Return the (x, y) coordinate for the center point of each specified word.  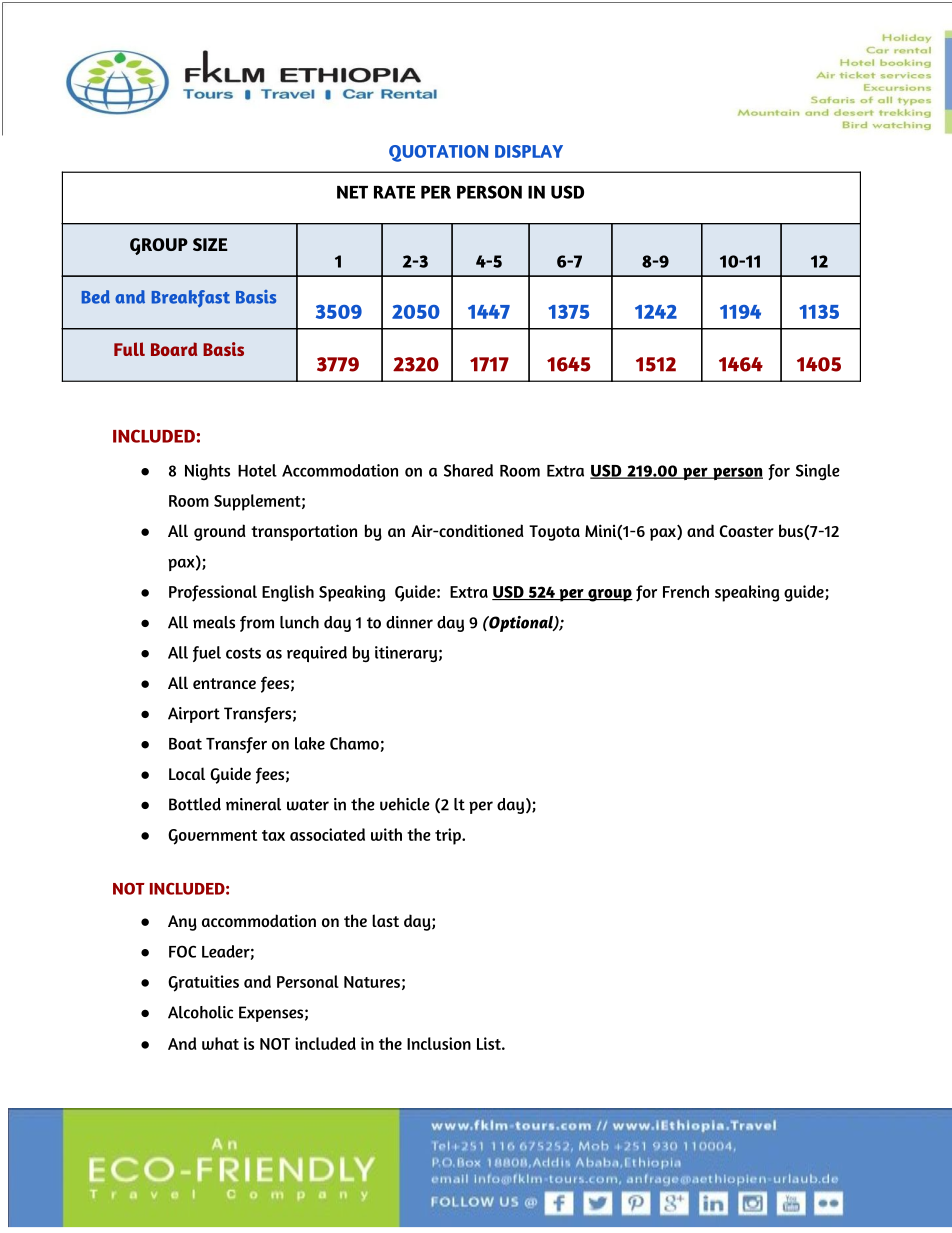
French (686, 591)
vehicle (405, 804)
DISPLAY (529, 151)
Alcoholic (200, 1012)
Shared (468, 470)
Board (174, 349)
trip (449, 836)
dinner (409, 622)
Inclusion (439, 1043)
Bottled (195, 804)
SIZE (210, 244)
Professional (213, 593)
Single (818, 472)
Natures (372, 982)
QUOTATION (438, 153)
